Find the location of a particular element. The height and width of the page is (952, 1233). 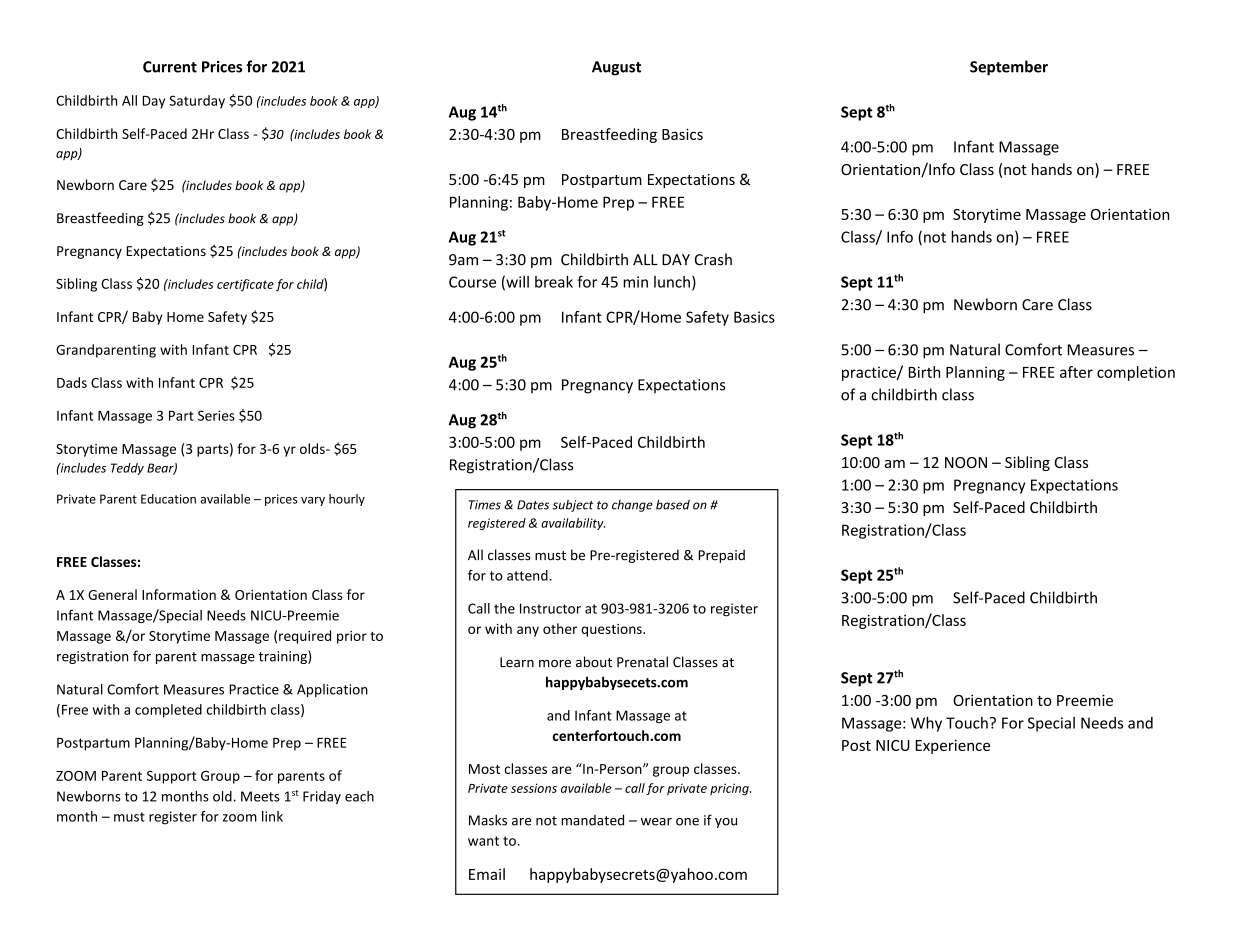

Crash is located at coordinates (713, 259).
